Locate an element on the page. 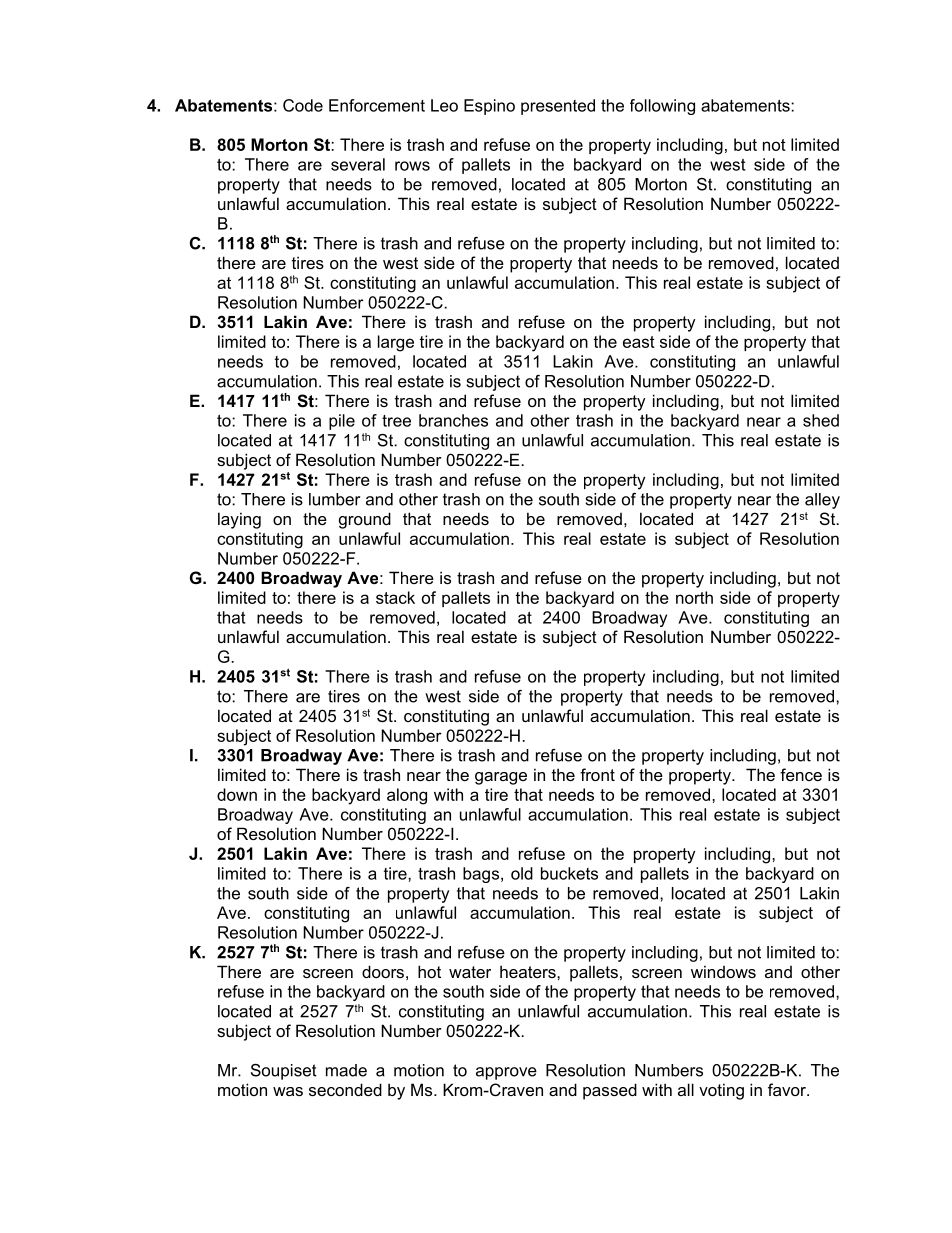 The image size is (952, 1233). presented is located at coordinates (558, 107).
